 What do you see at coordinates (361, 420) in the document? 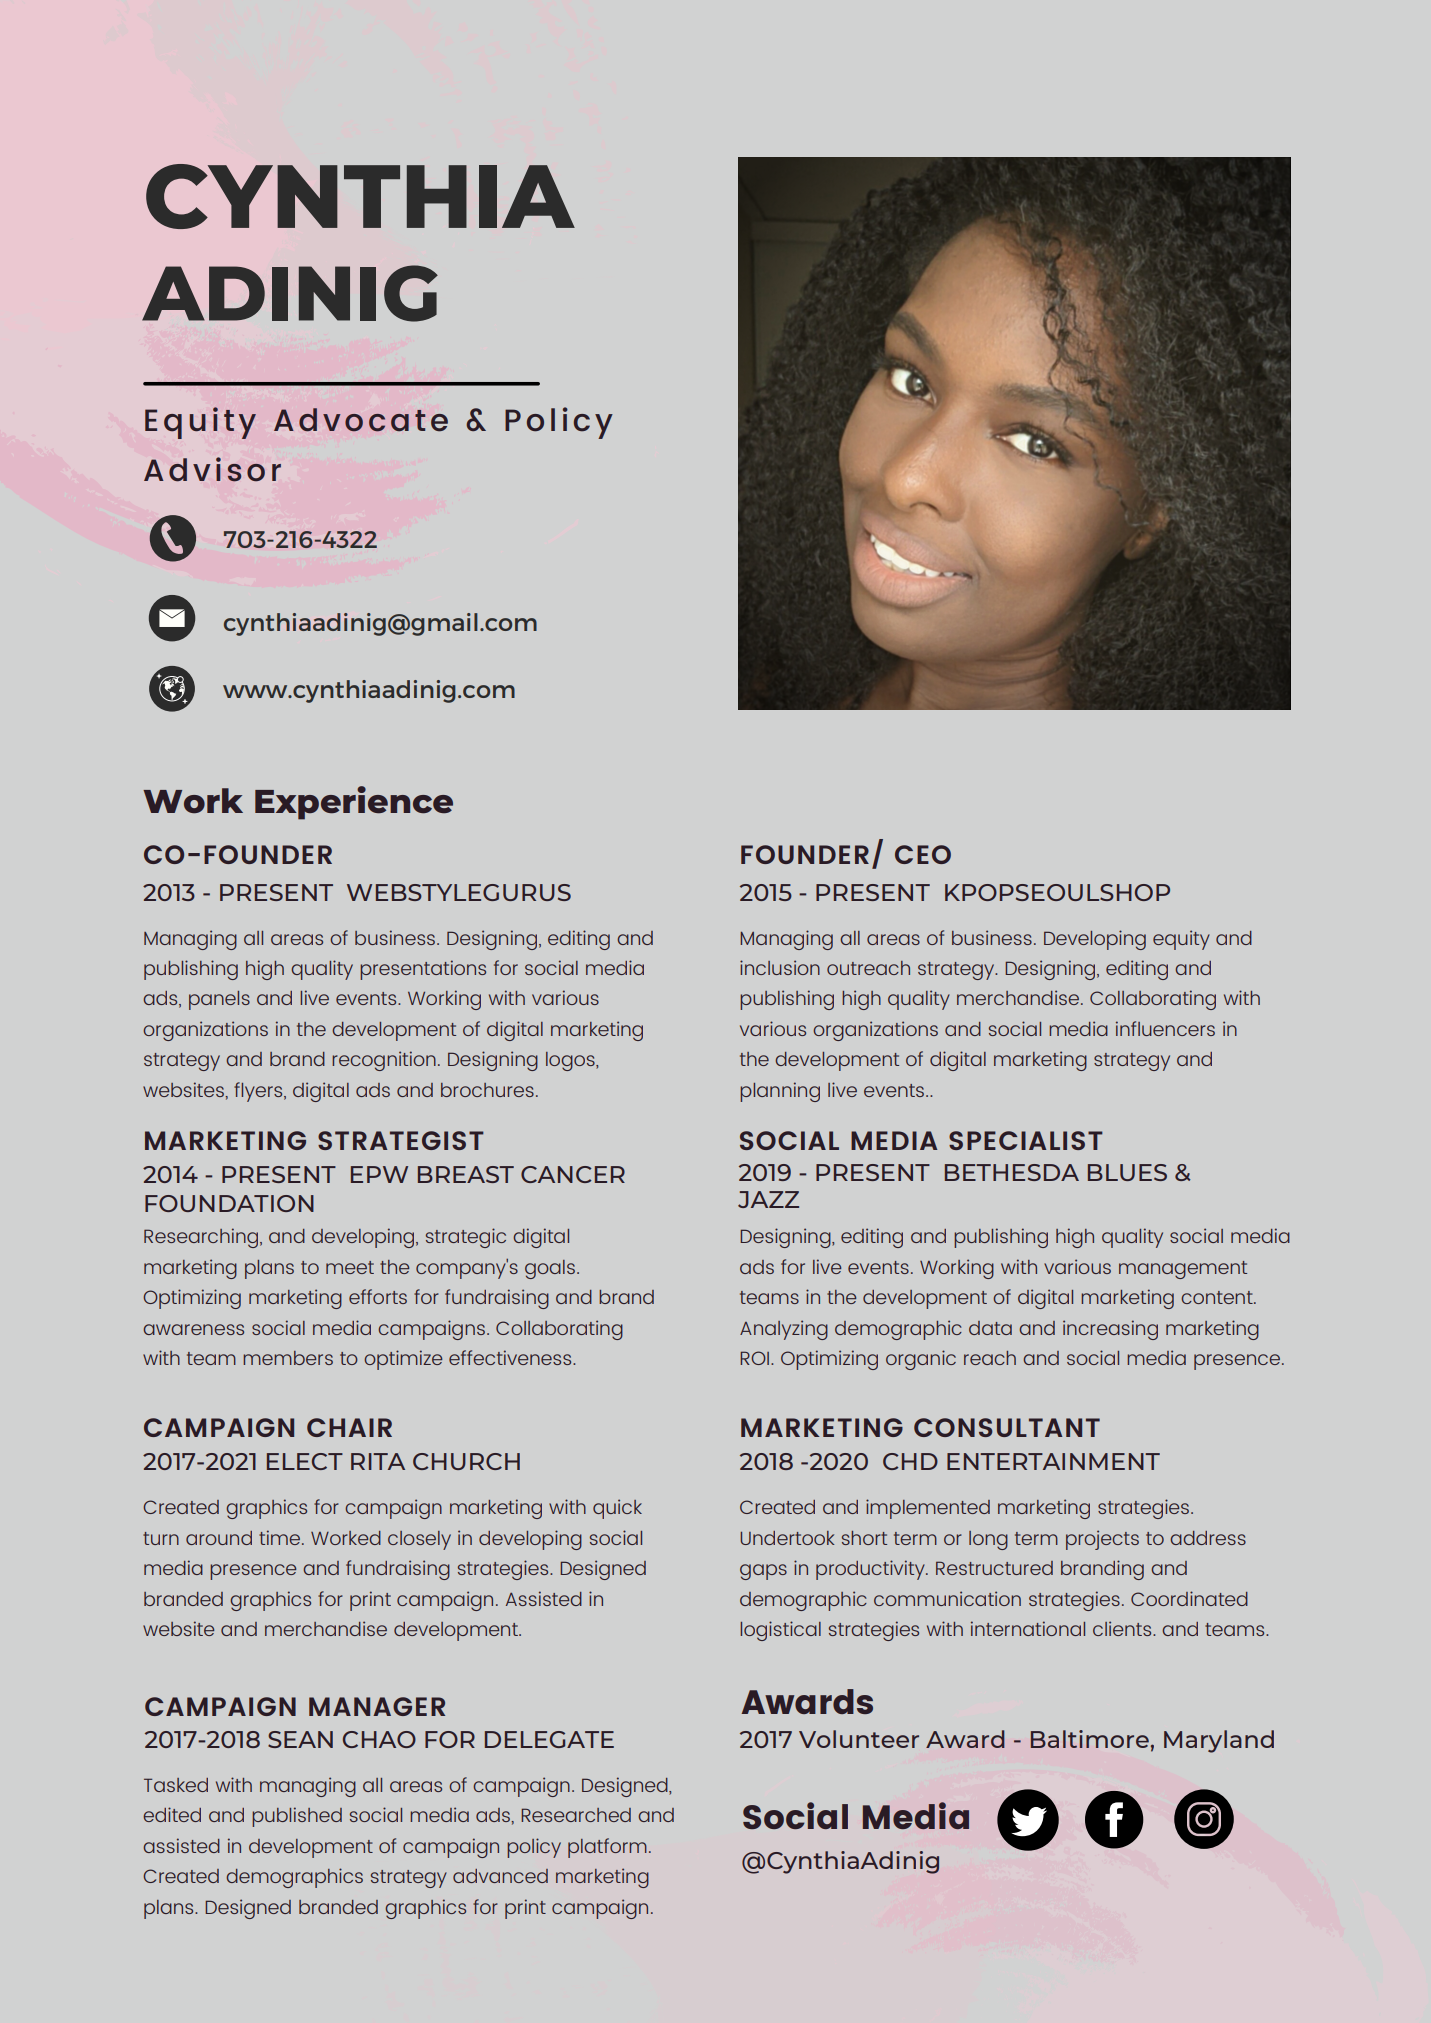
I see `Advocate` at bounding box center [361, 420].
